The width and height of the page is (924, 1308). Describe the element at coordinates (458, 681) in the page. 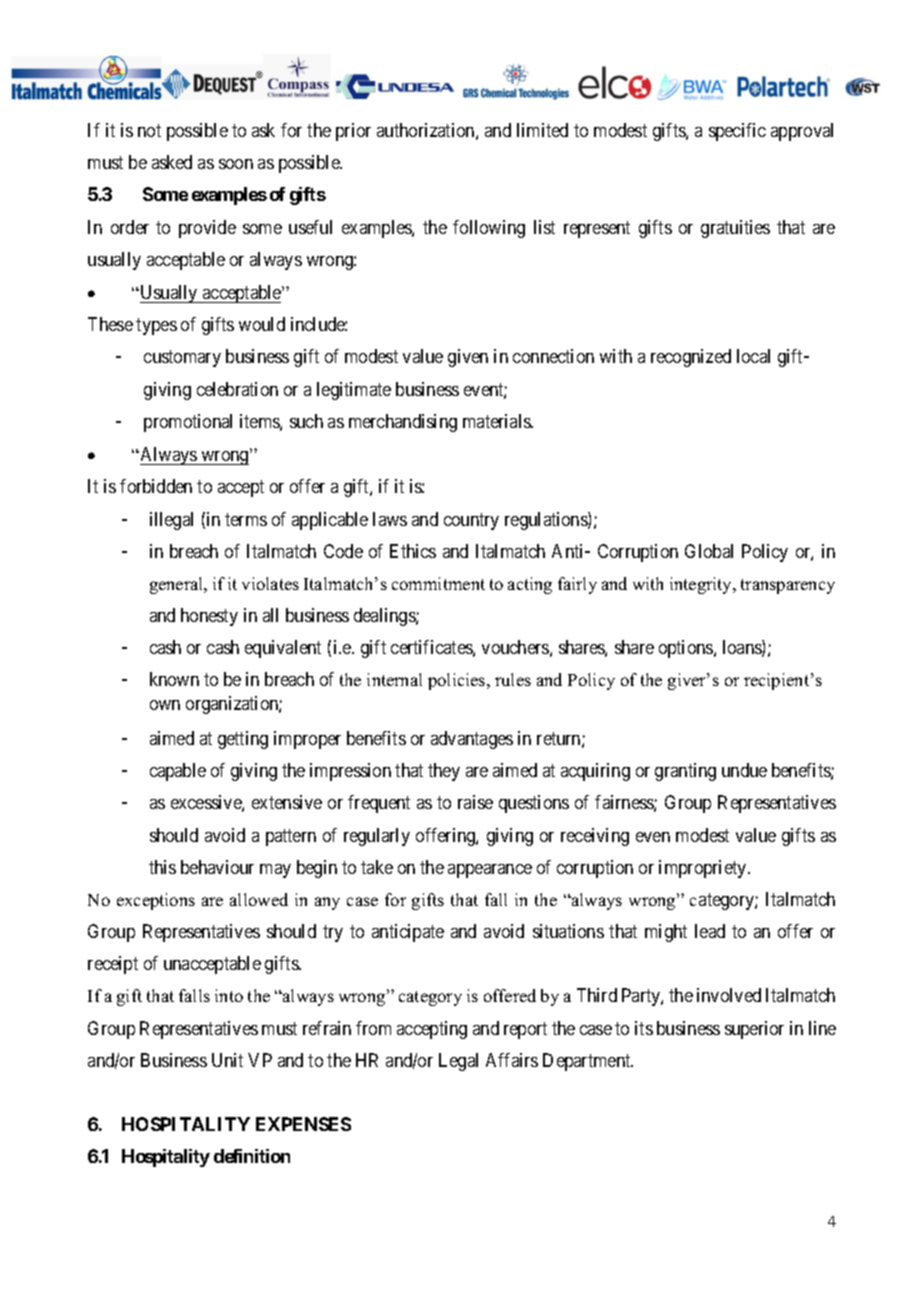

I see `policies` at that location.
